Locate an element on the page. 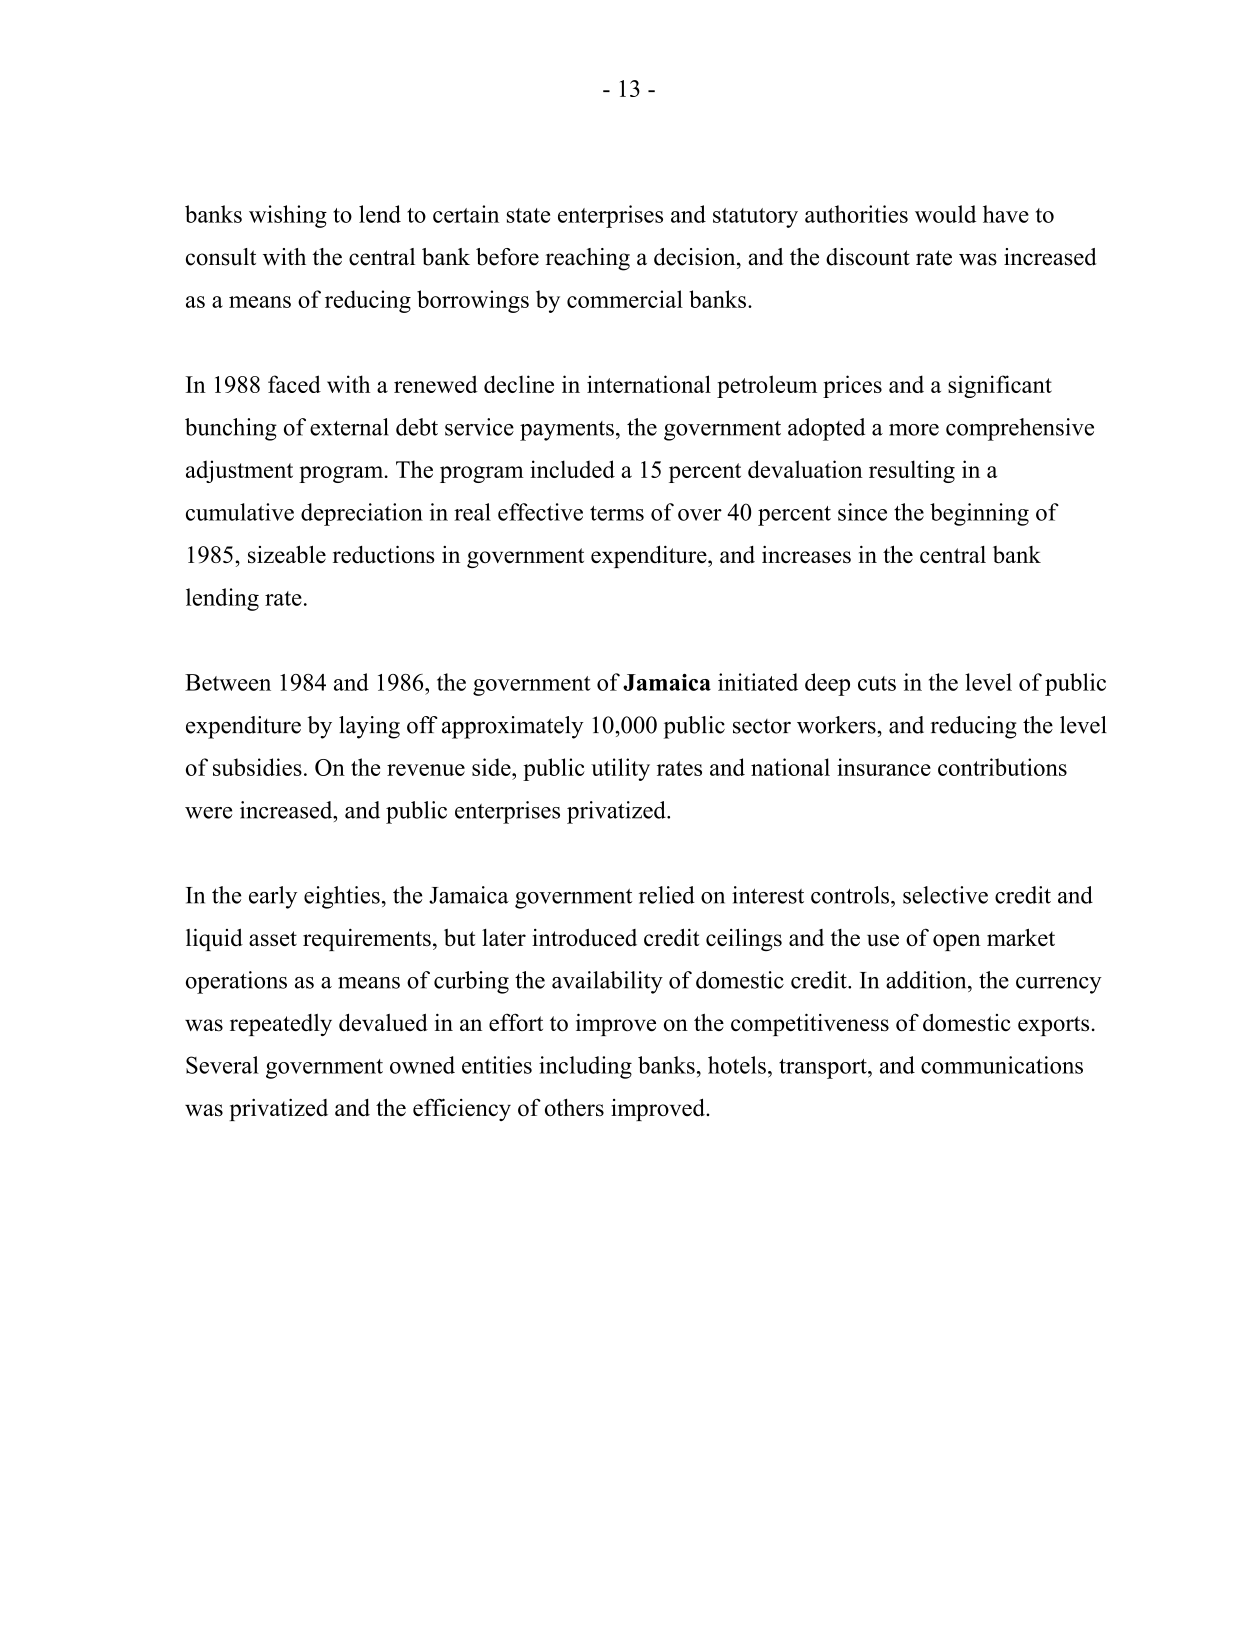  initiated is located at coordinates (758, 682).
